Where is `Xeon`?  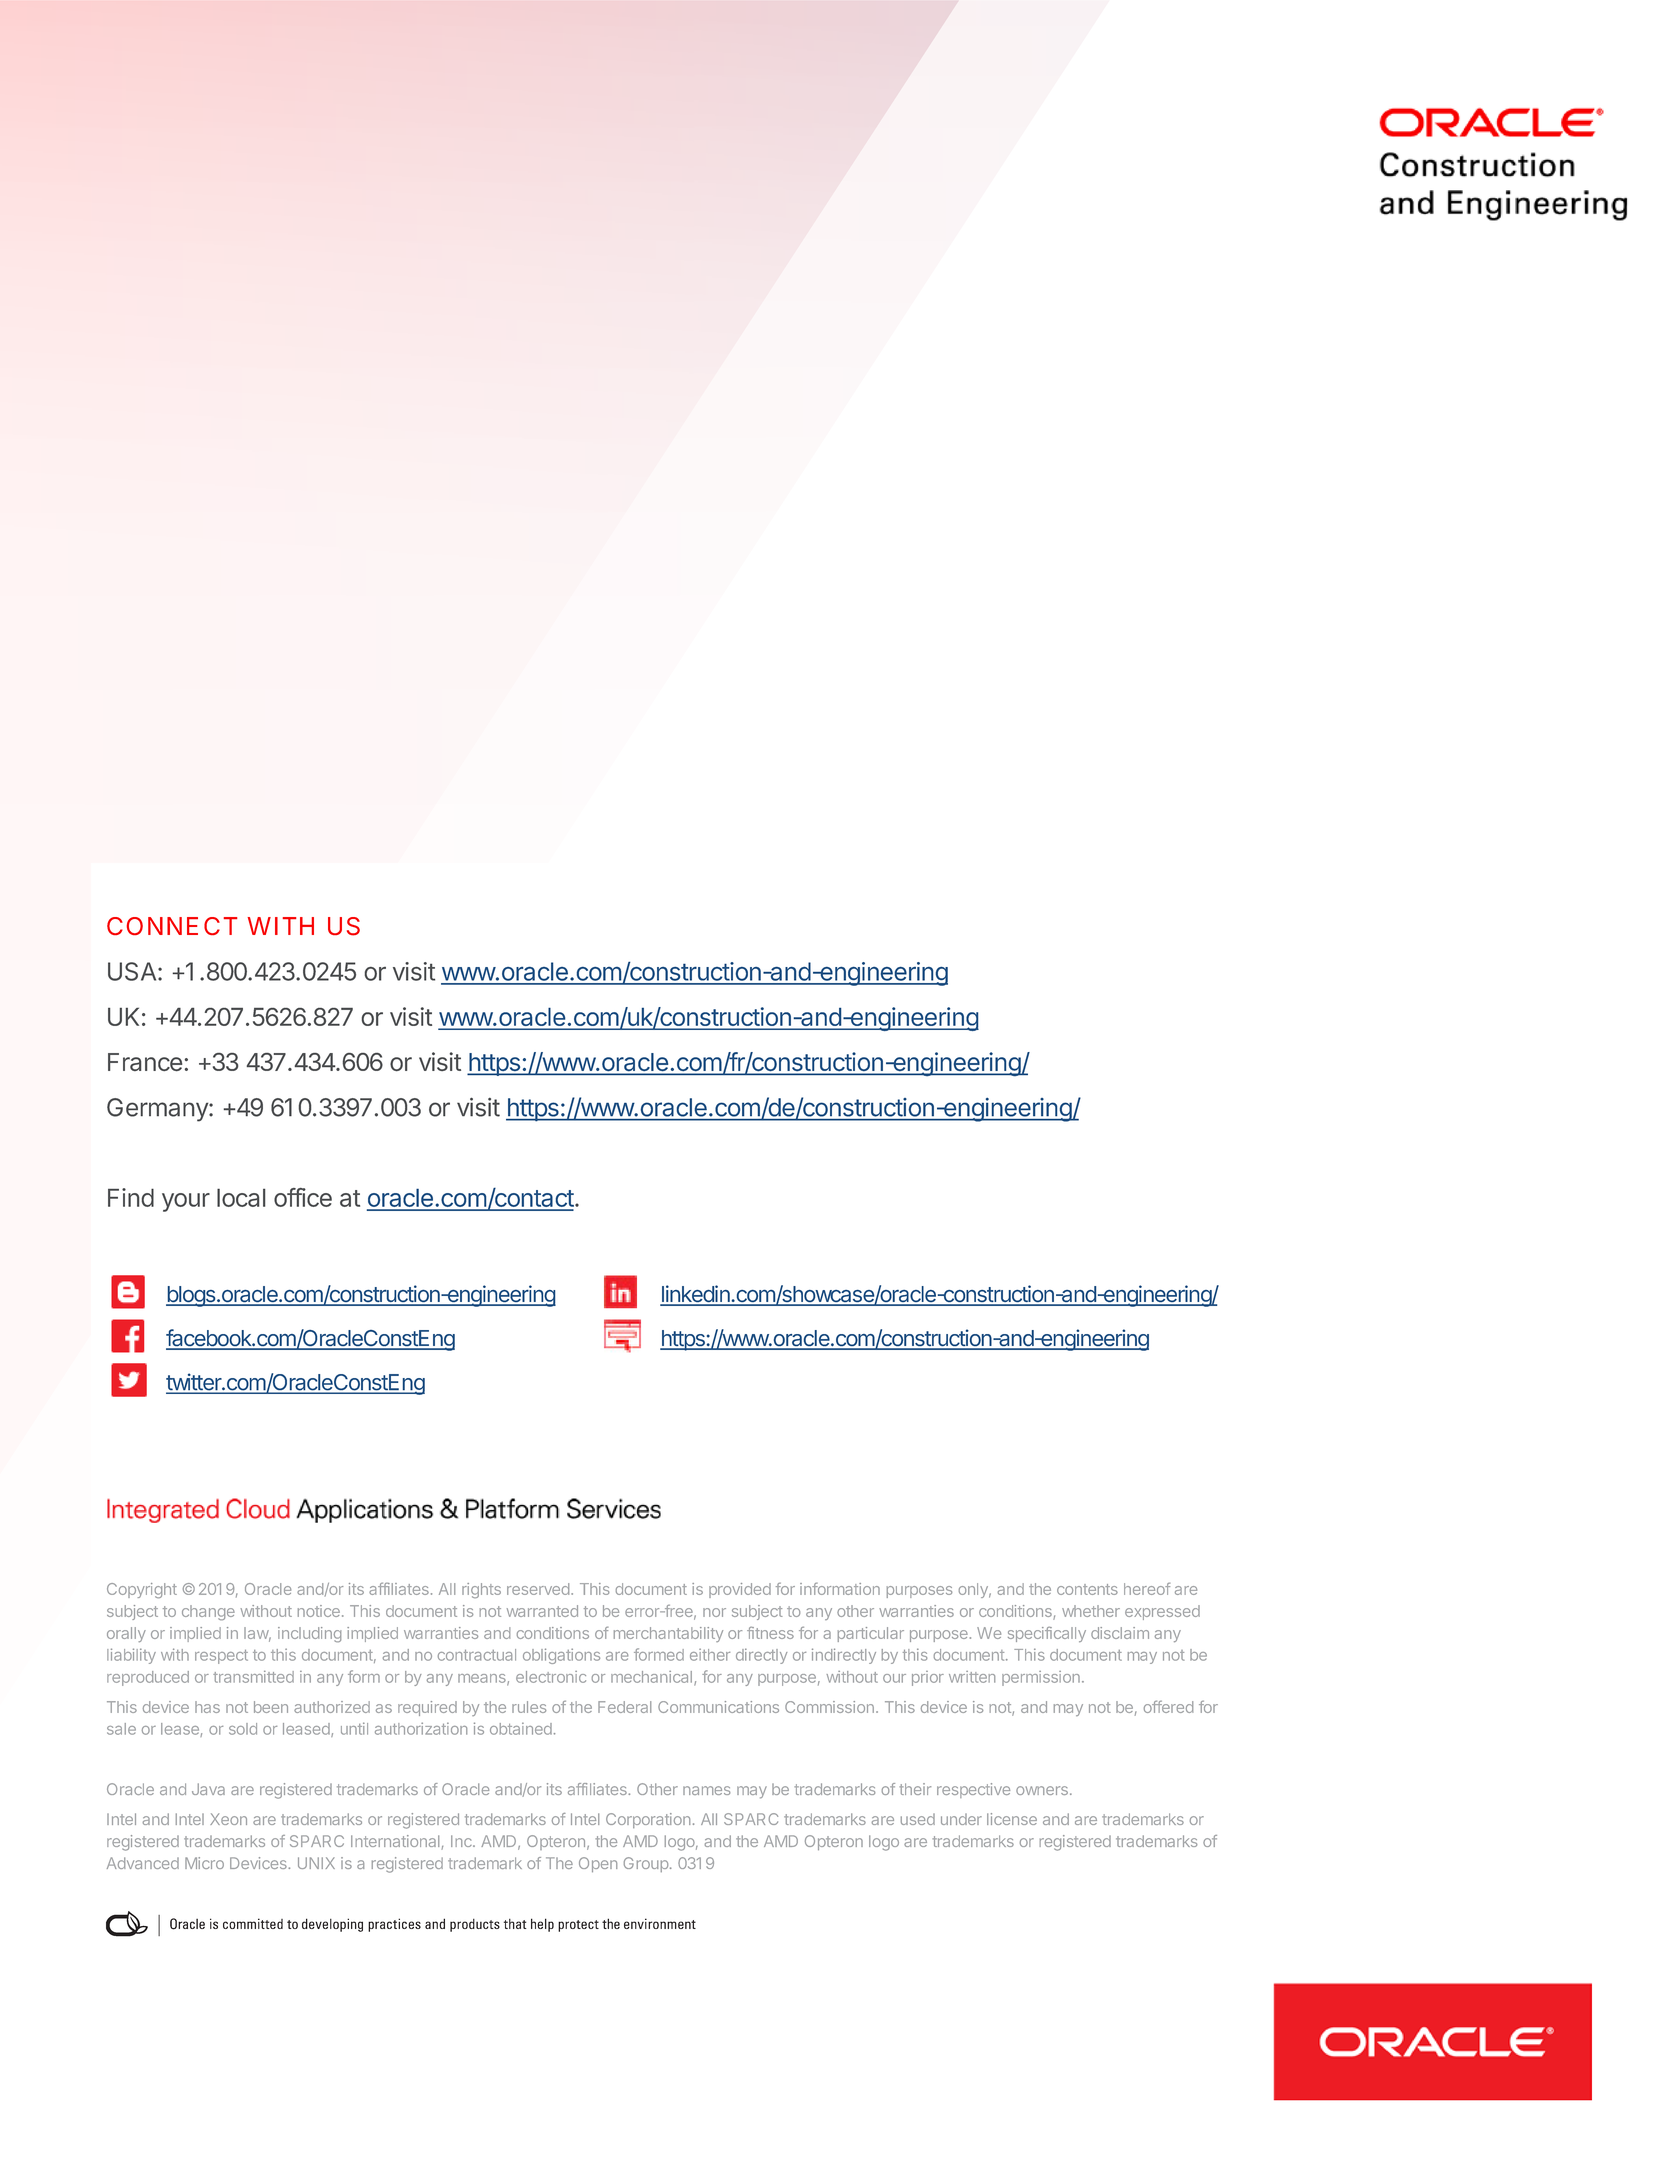 Xeon is located at coordinates (228, 1819).
